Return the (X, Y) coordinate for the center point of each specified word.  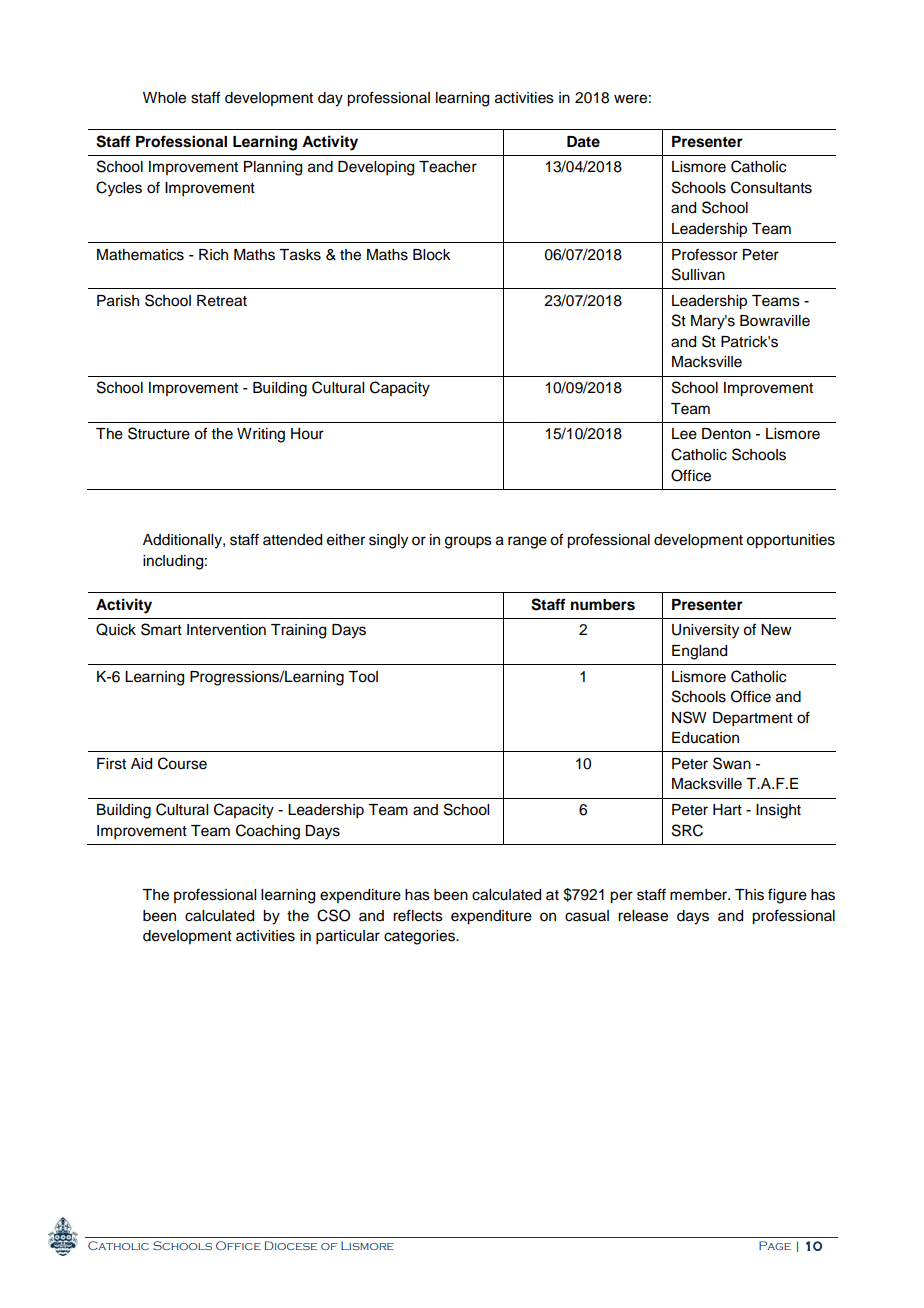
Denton (726, 434)
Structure (159, 433)
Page (775, 1245)
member (700, 895)
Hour (307, 434)
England (699, 652)
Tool (363, 677)
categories (420, 937)
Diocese (291, 1245)
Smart (161, 629)
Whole (164, 98)
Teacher (448, 167)
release (643, 916)
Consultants (771, 187)
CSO (333, 915)
